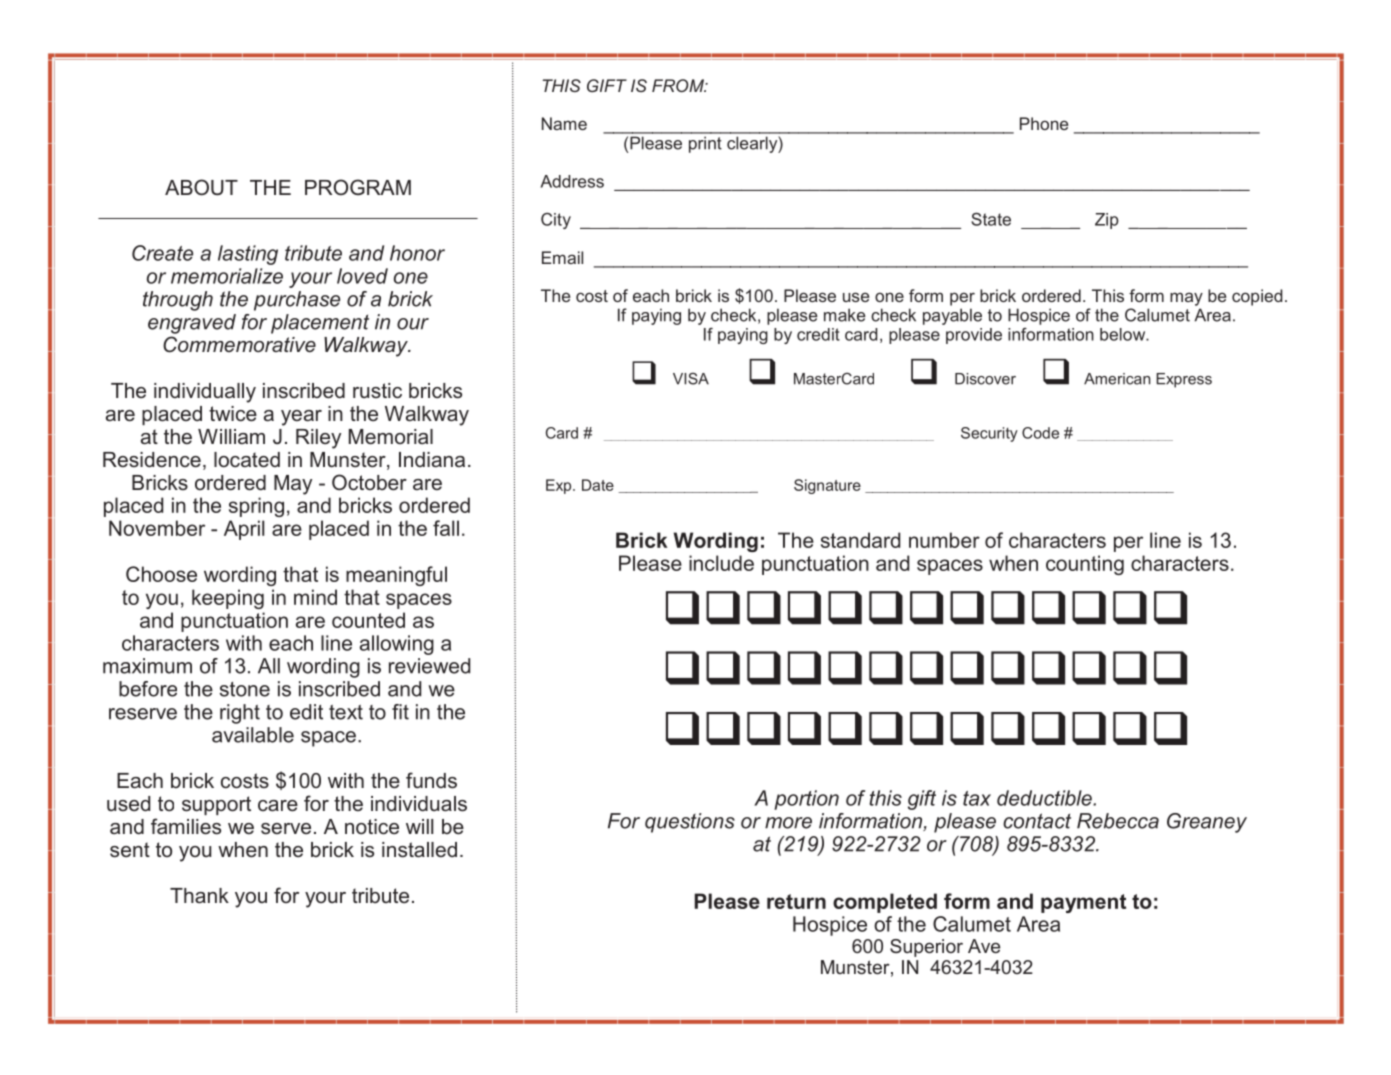  I want to click on April, so click(244, 530).
